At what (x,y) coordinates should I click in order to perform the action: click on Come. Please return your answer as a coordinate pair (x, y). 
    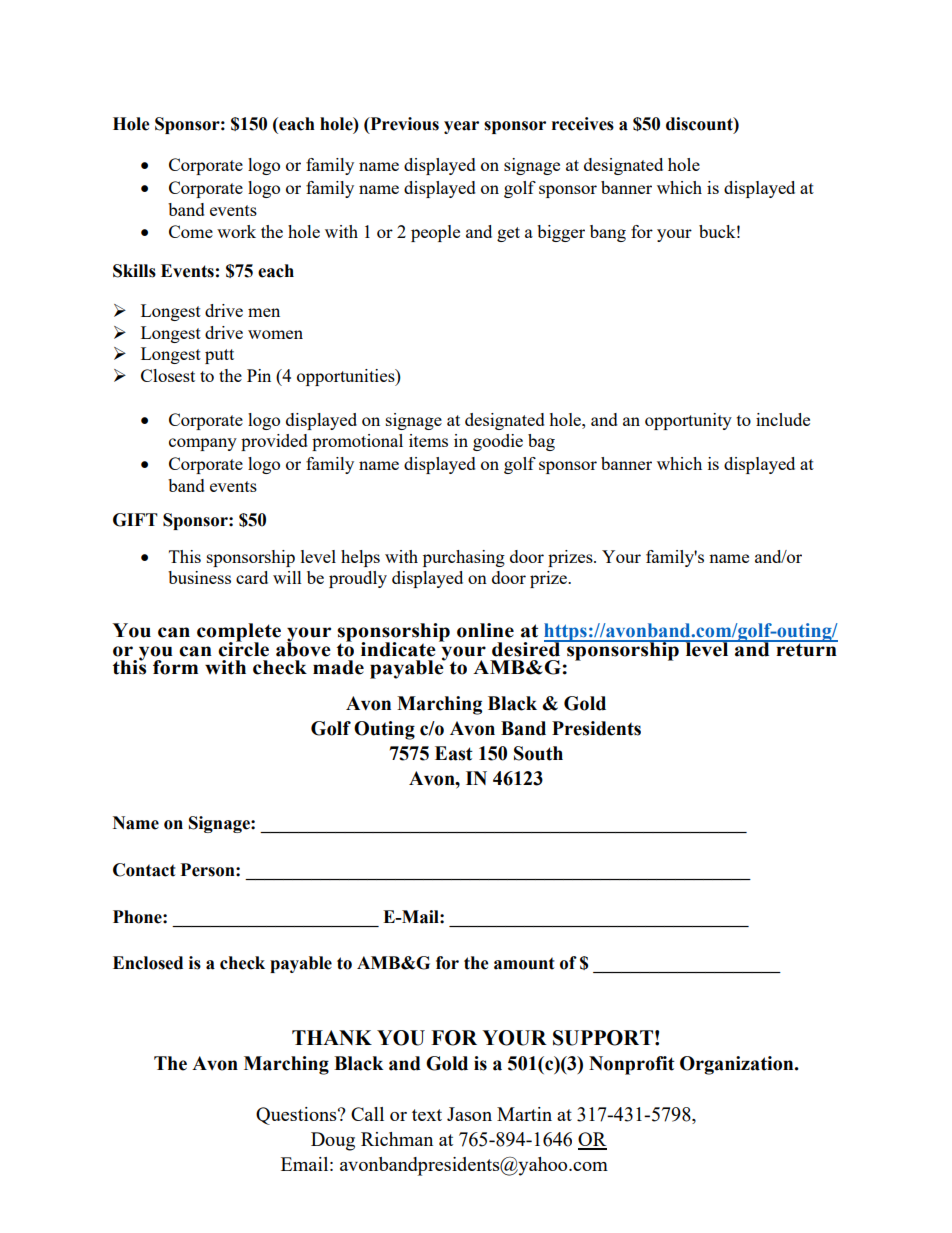
    Looking at the image, I should click on (191, 231).
